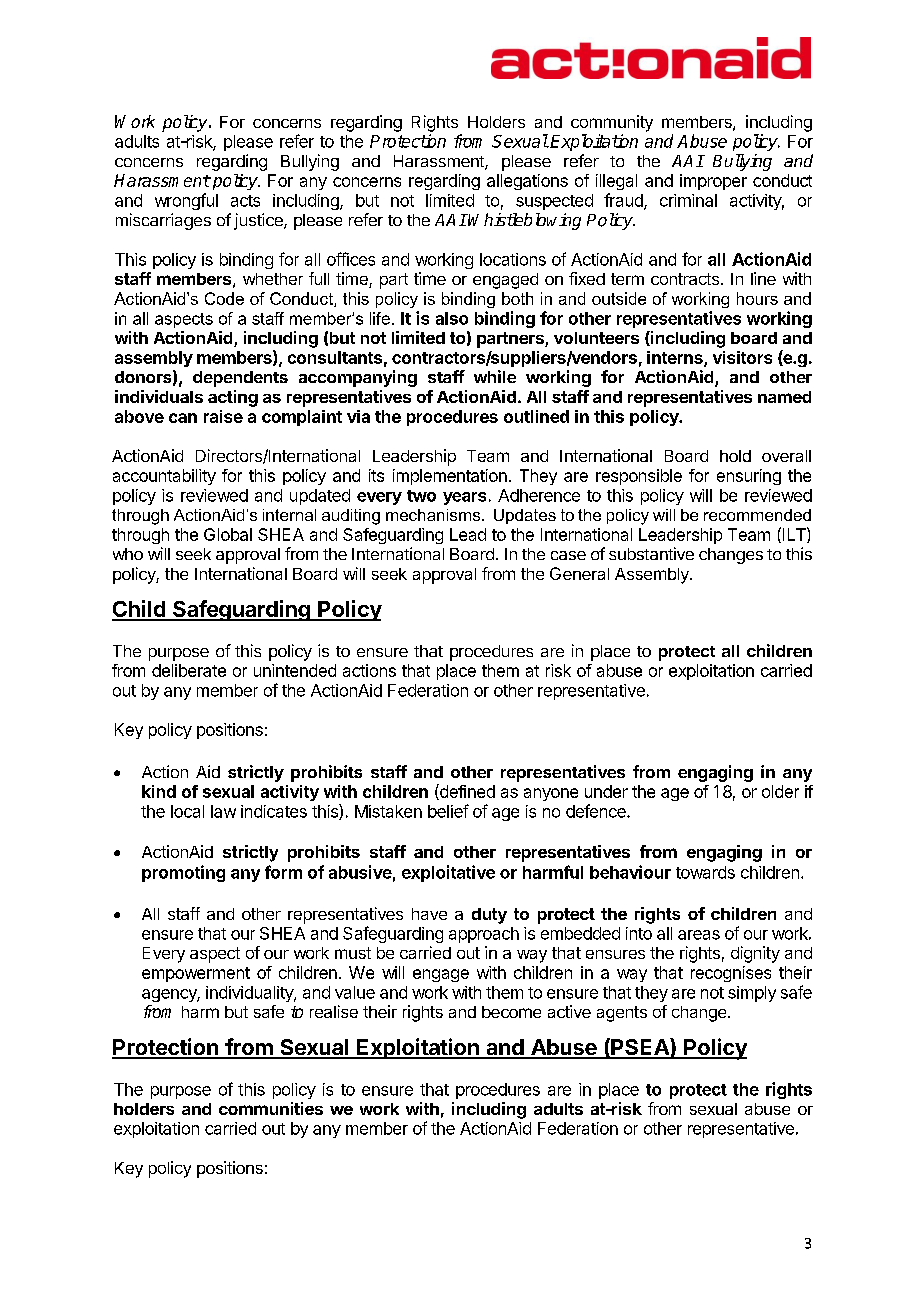 This screenshot has height=1308, width=924. I want to click on communities, so click(271, 1108).
